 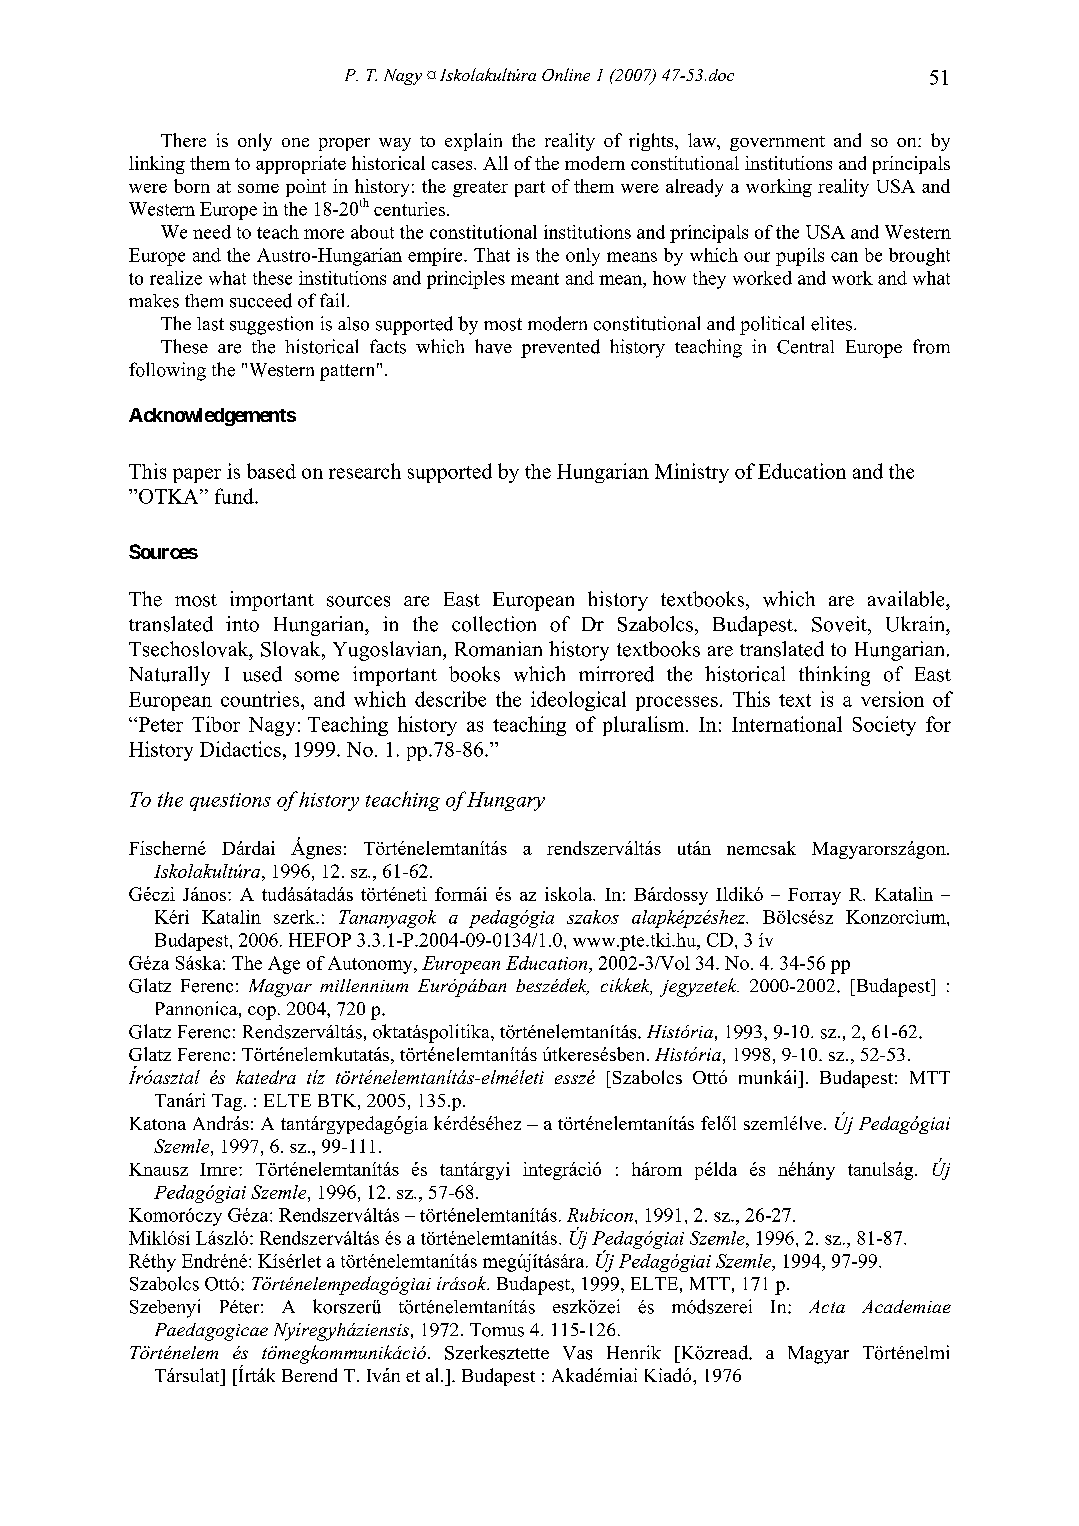 What do you see at coordinates (577, 1353) in the screenshot?
I see `Vas` at bounding box center [577, 1353].
